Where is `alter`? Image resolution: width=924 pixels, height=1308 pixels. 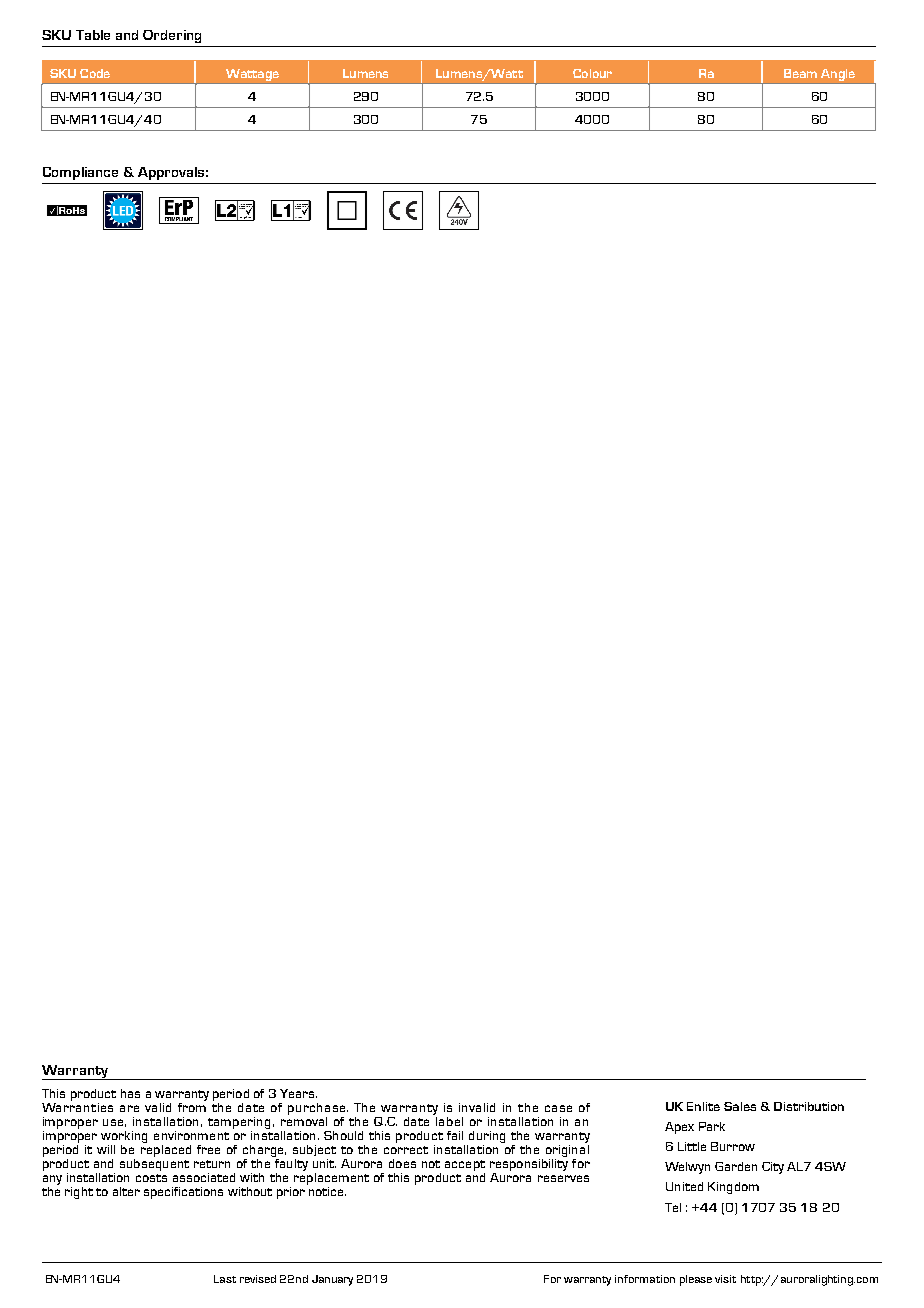
alter is located at coordinates (126, 1191).
